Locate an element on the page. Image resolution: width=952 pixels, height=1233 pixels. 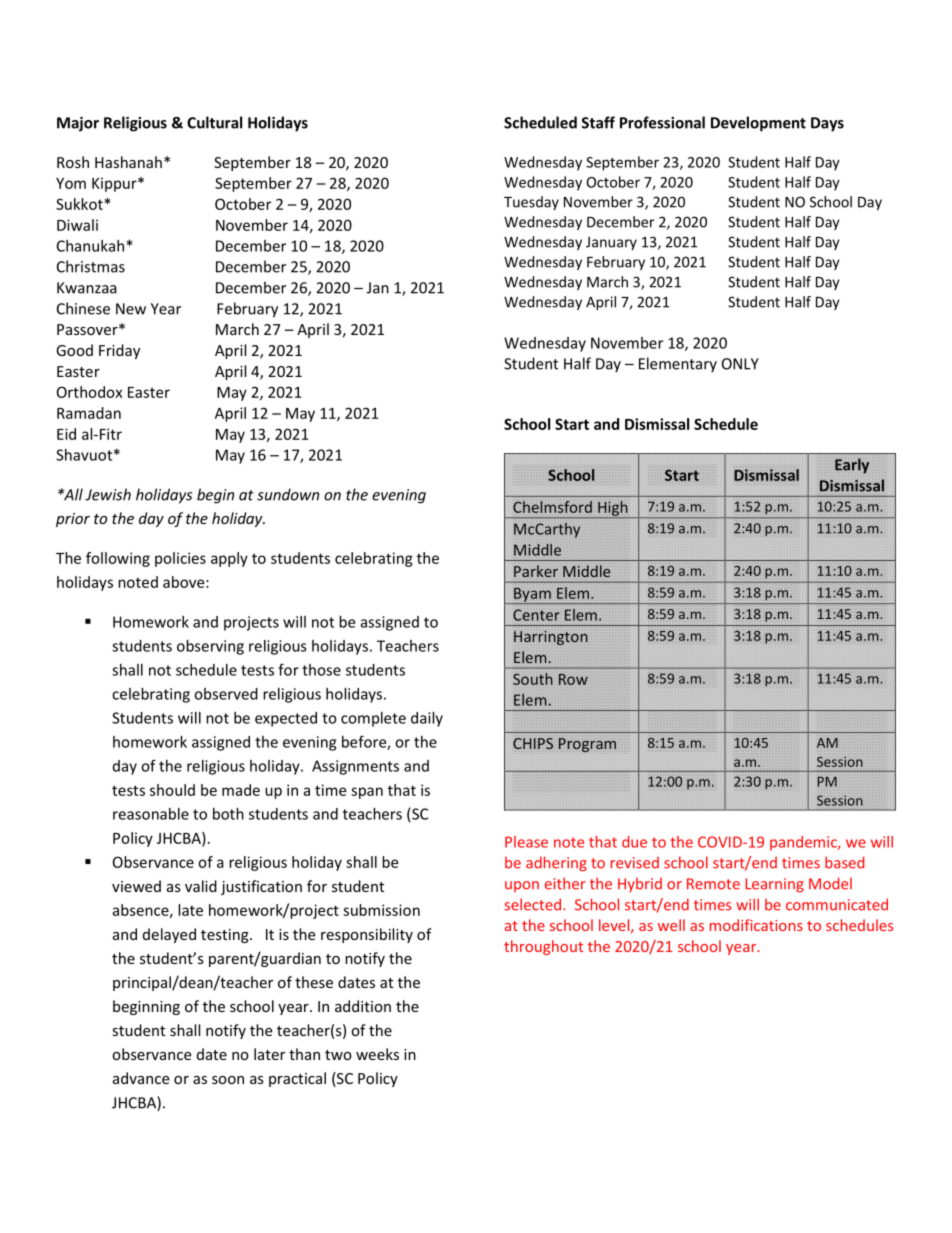
Development is located at coordinates (758, 124).
